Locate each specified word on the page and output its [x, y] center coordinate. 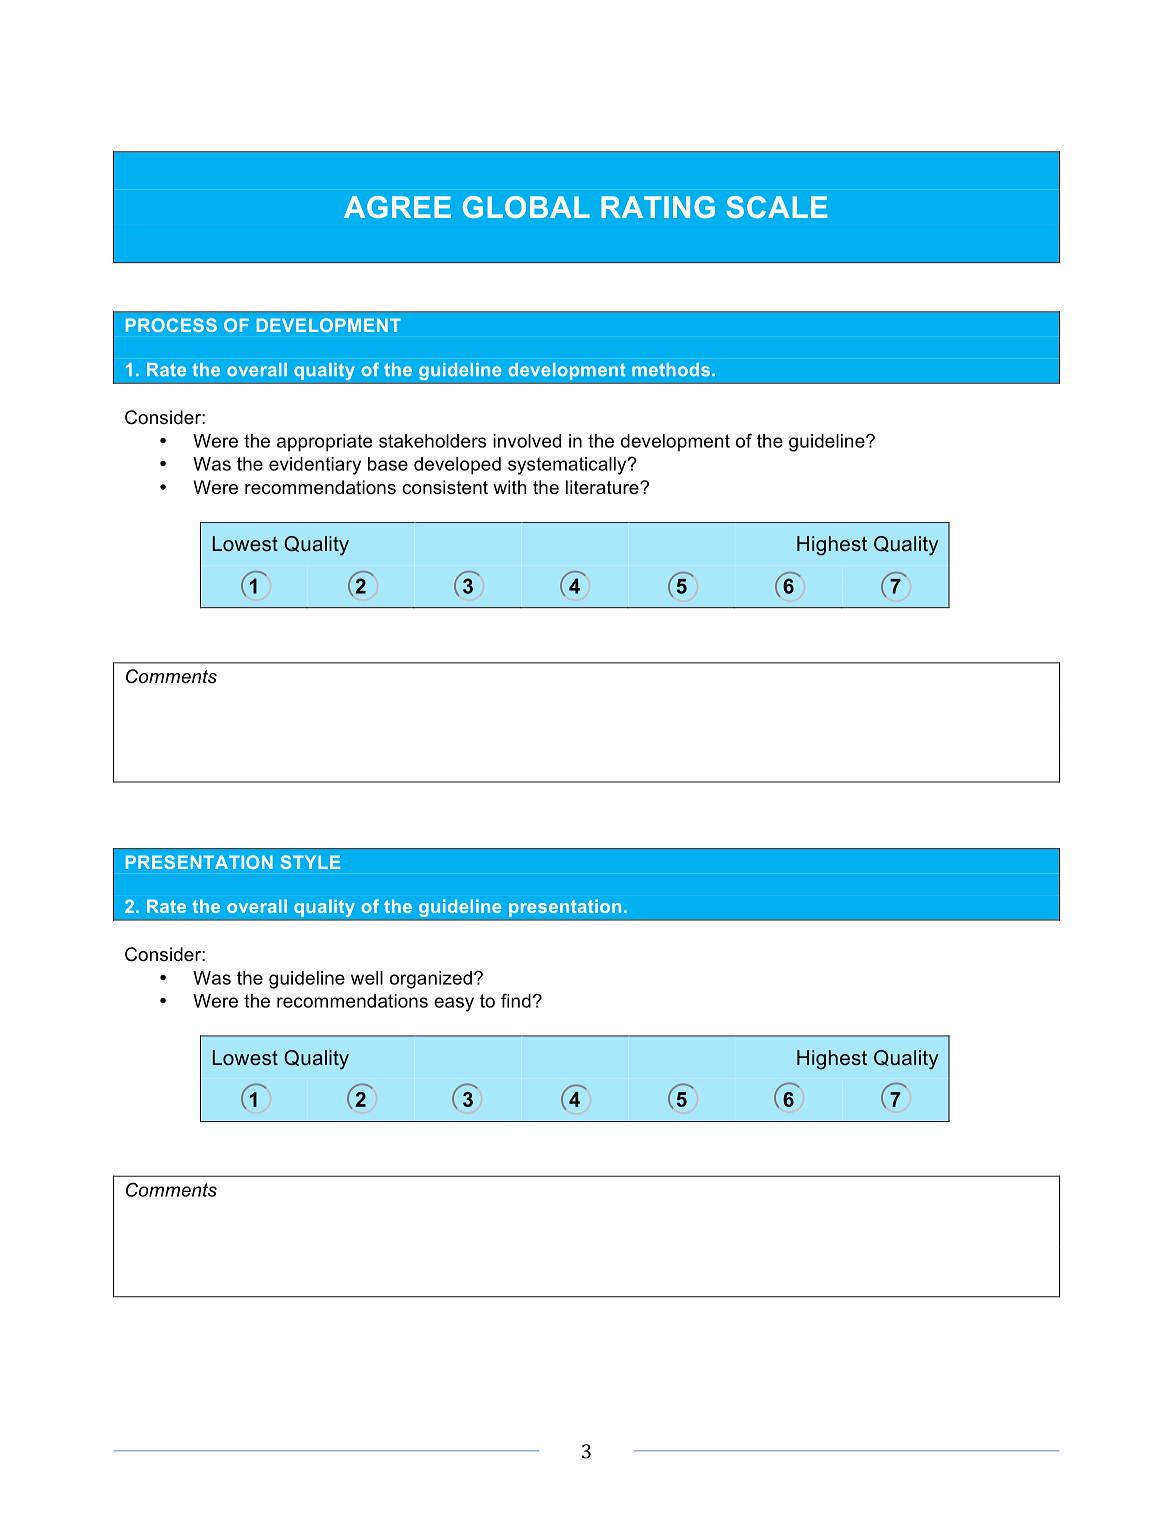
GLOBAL [526, 207]
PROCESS [171, 325]
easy [454, 1004]
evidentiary [315, 466]
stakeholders [432, 441]
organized [431, 980]
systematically [568, 466]
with [510, 487]
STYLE [310, 862]
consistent [445, 487]
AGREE [397, 207]
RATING [658, 207]
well [367, 978]
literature [603, 487]
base [388, 464]
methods [672, 370]
